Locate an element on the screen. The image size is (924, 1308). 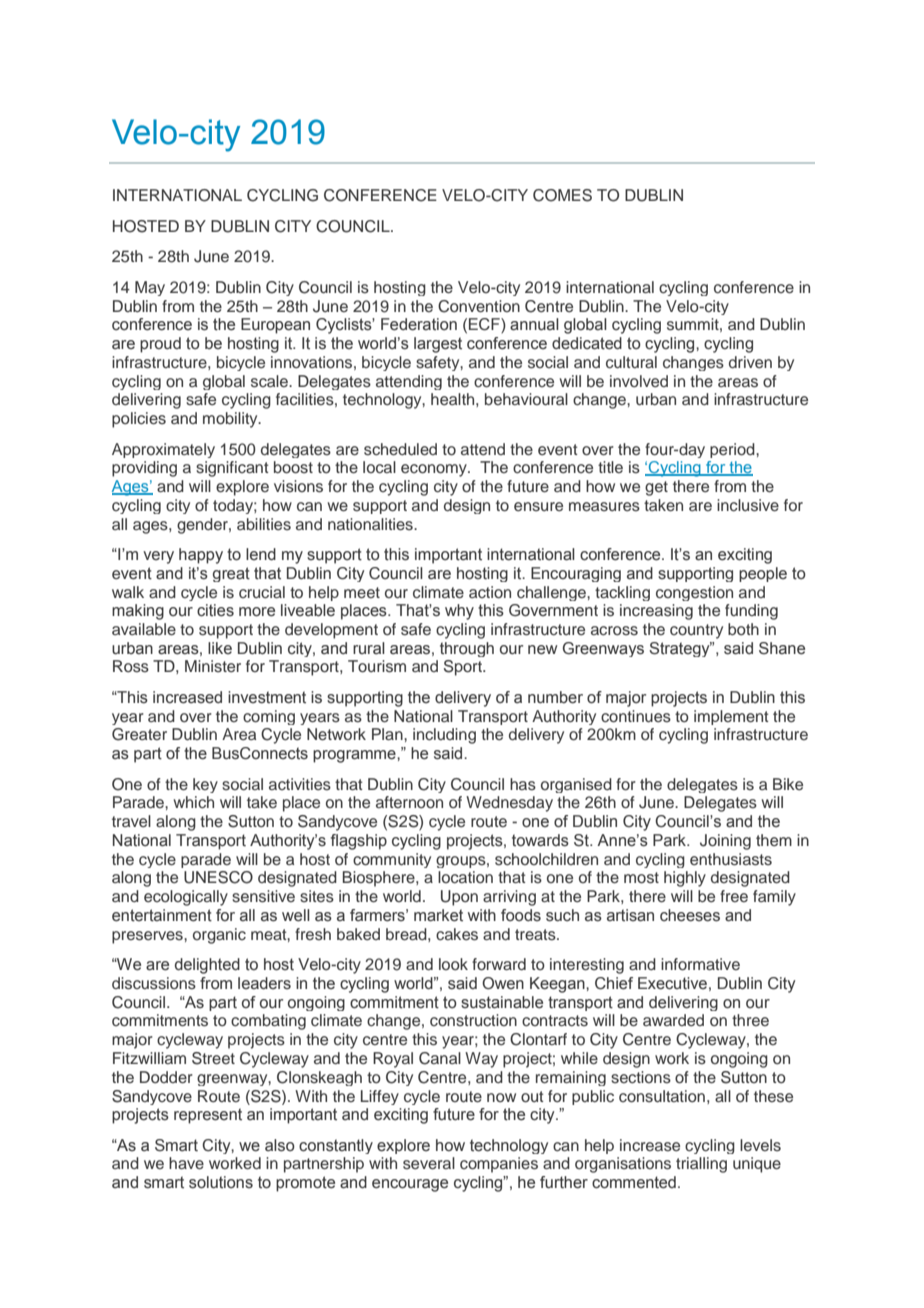
Minister is located at coordinates (213, 666).
